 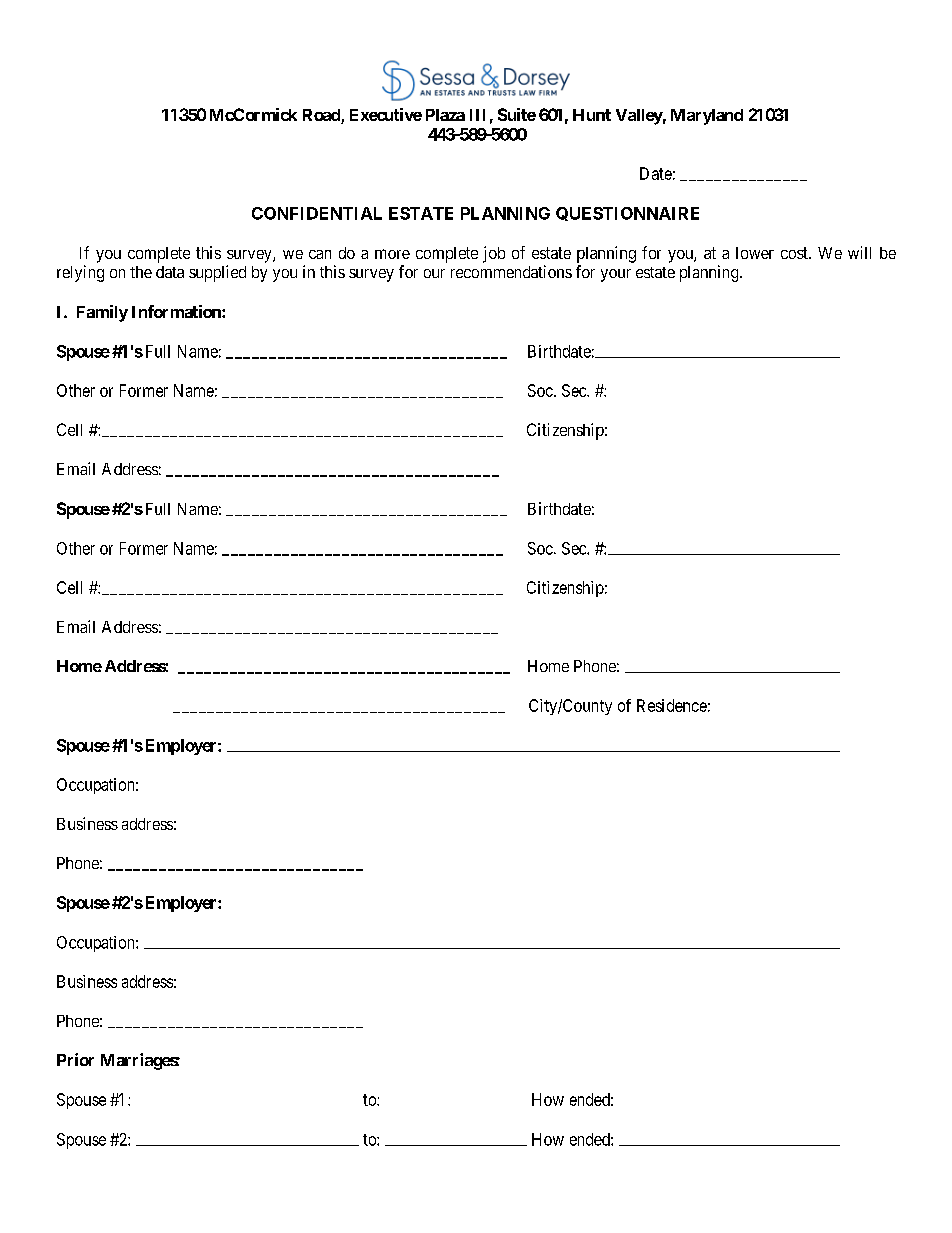 What do you see at coordinates (672, 705) in the image?
I see `Residence` at bounding box center [672, 705].
